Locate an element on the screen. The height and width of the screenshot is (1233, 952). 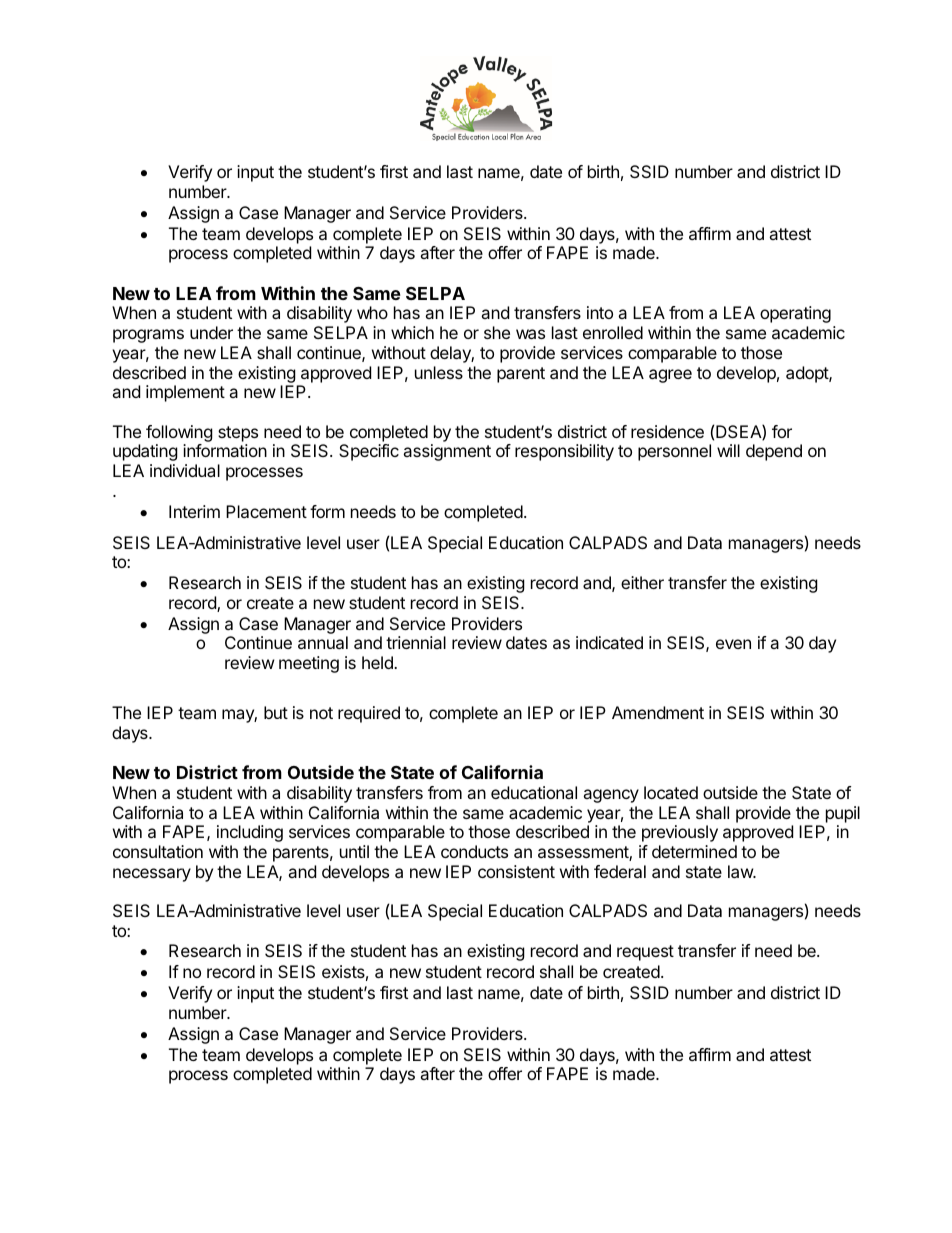
required is located at coordinates (369, 714).
